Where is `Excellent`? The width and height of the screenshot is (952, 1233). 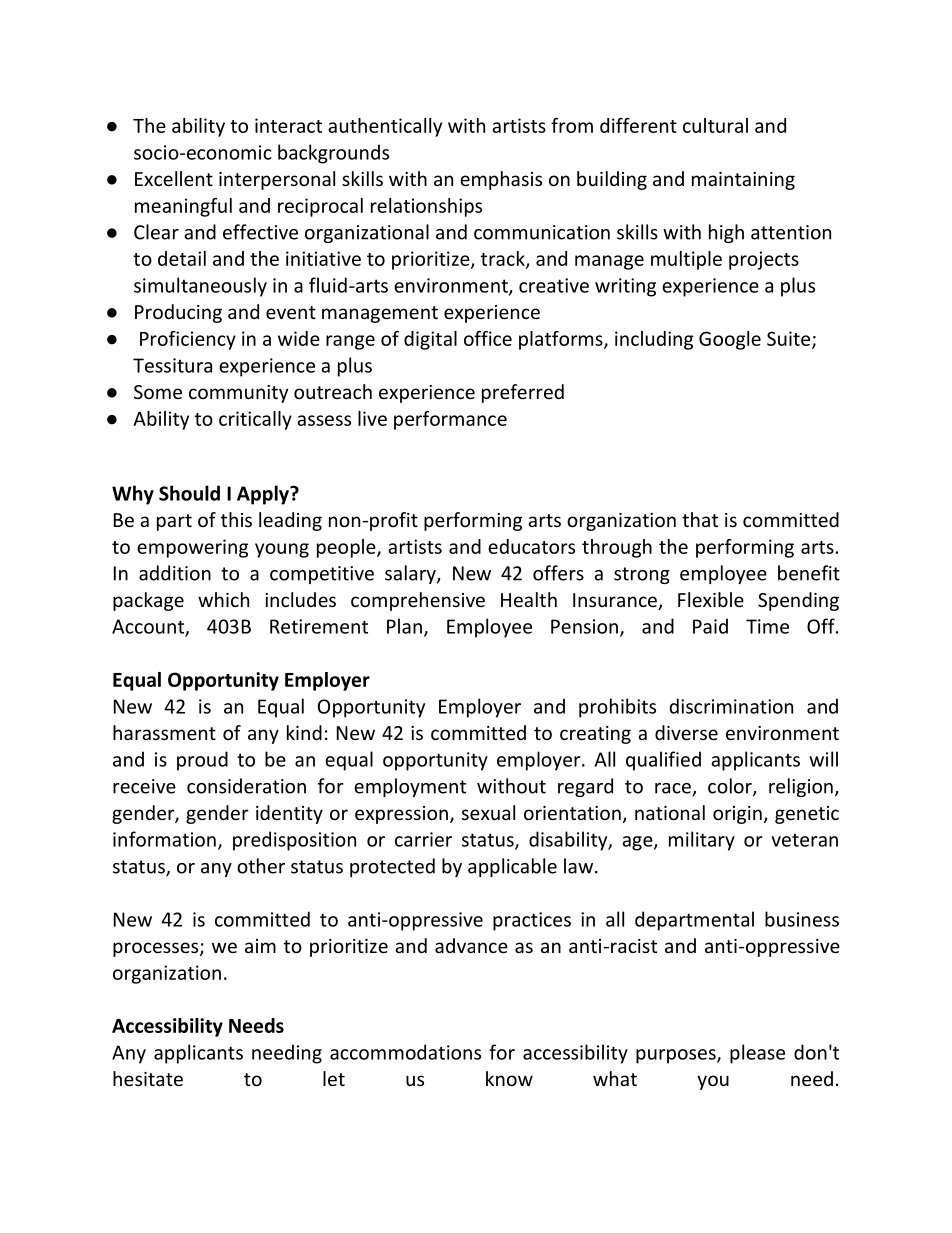 Excellent is located at coordinates (174, 178).
